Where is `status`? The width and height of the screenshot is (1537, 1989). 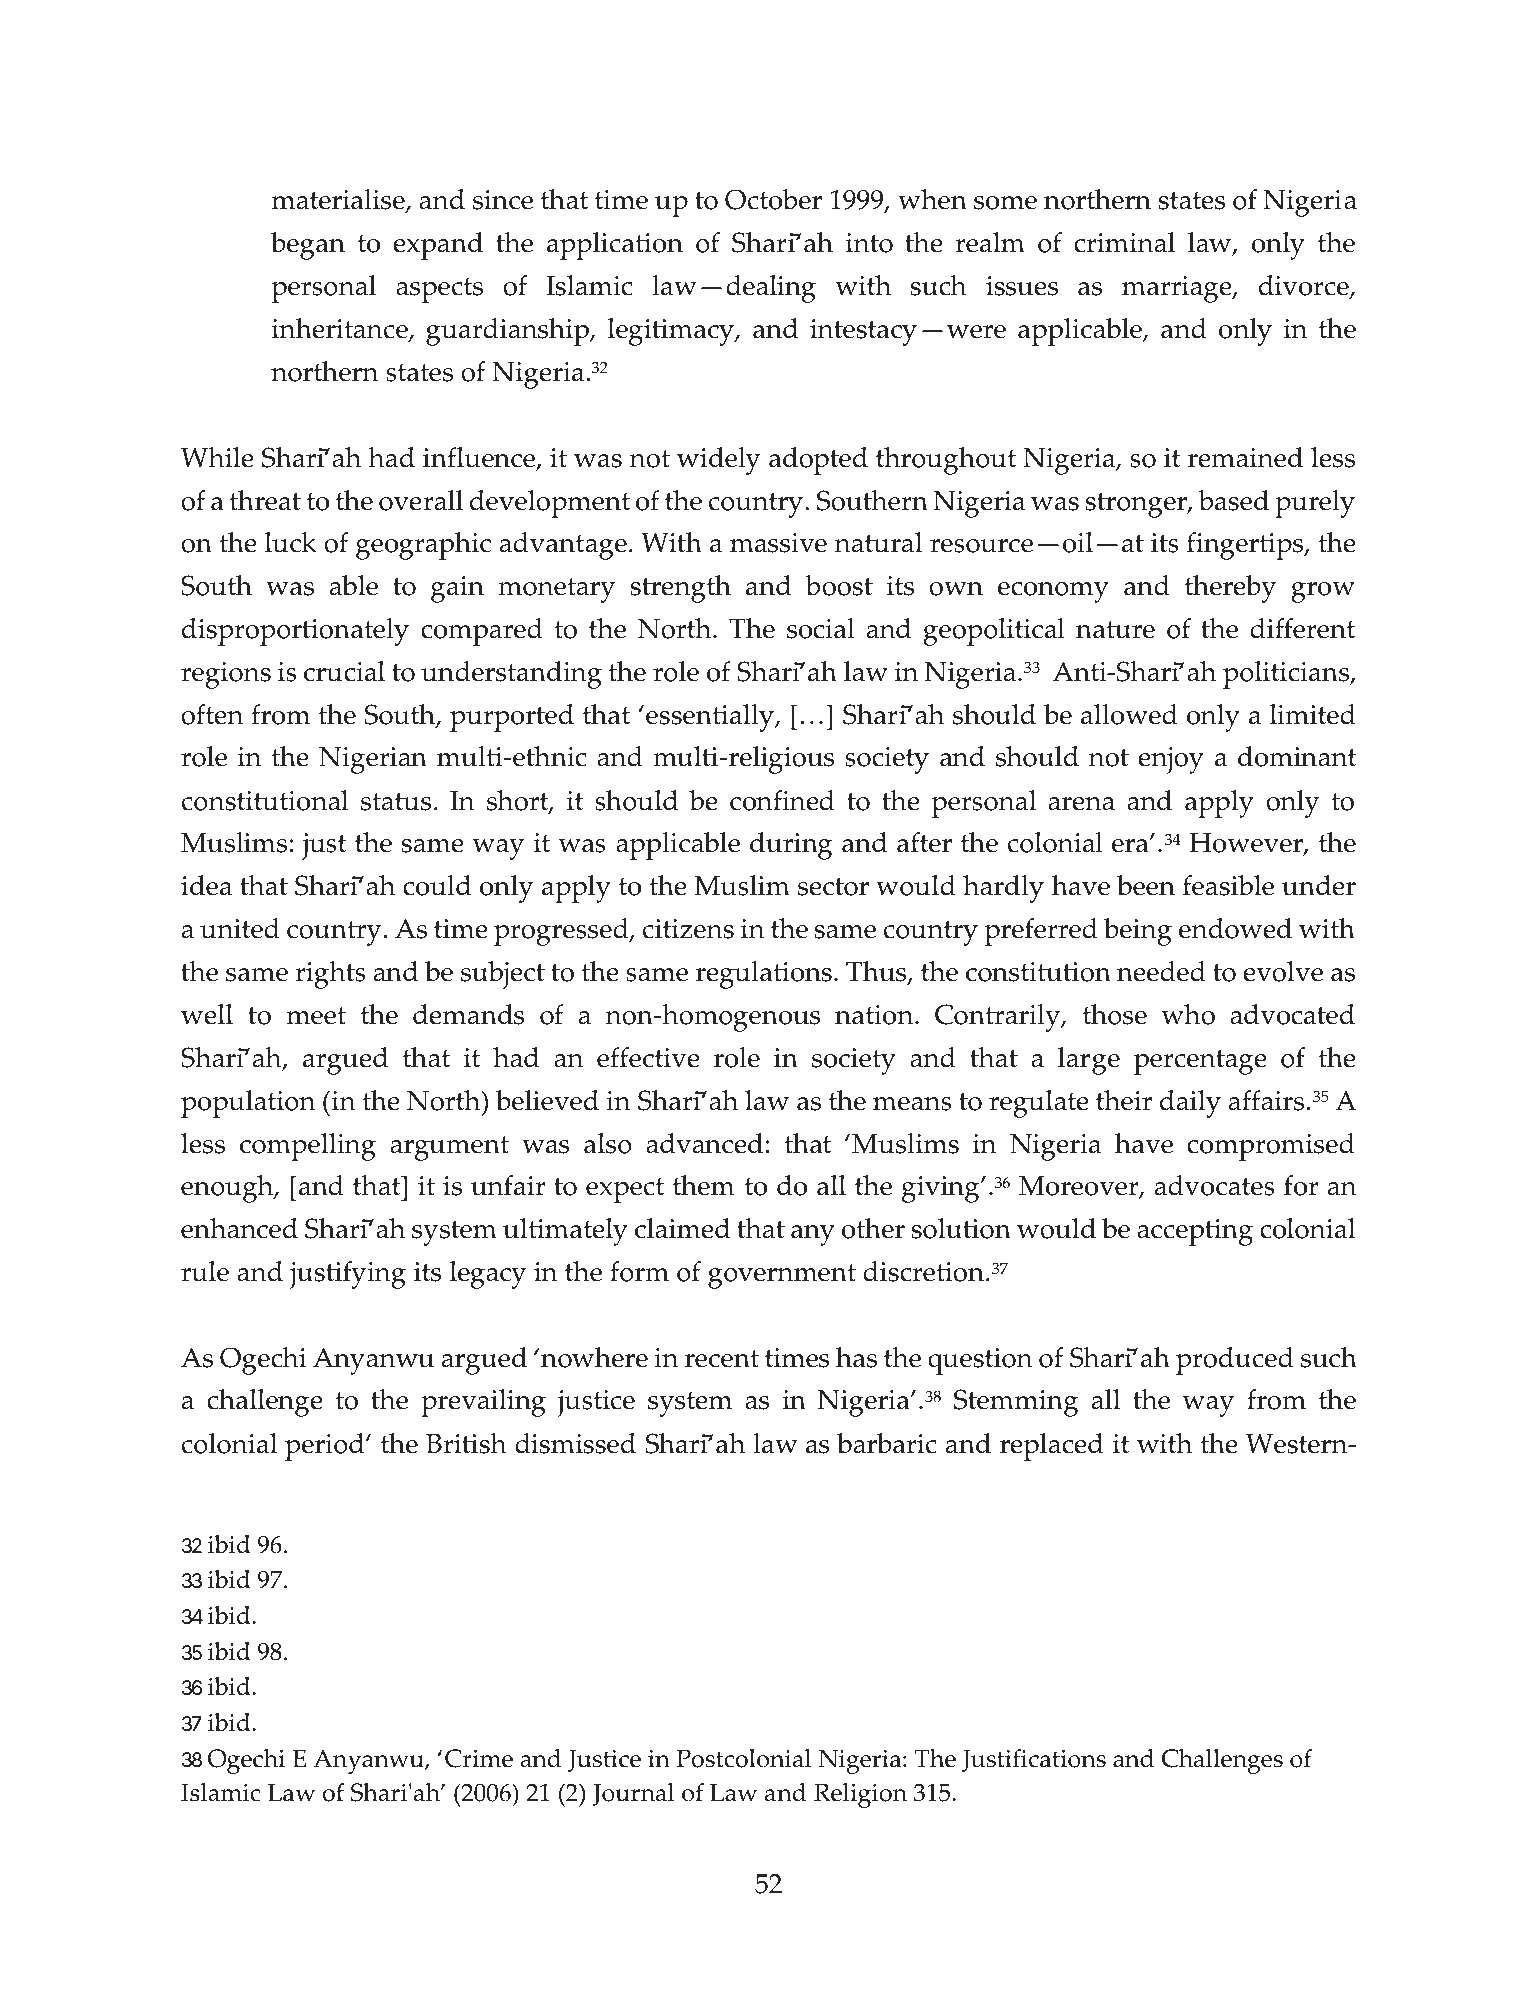
status is located at coordinates (396, 802).
